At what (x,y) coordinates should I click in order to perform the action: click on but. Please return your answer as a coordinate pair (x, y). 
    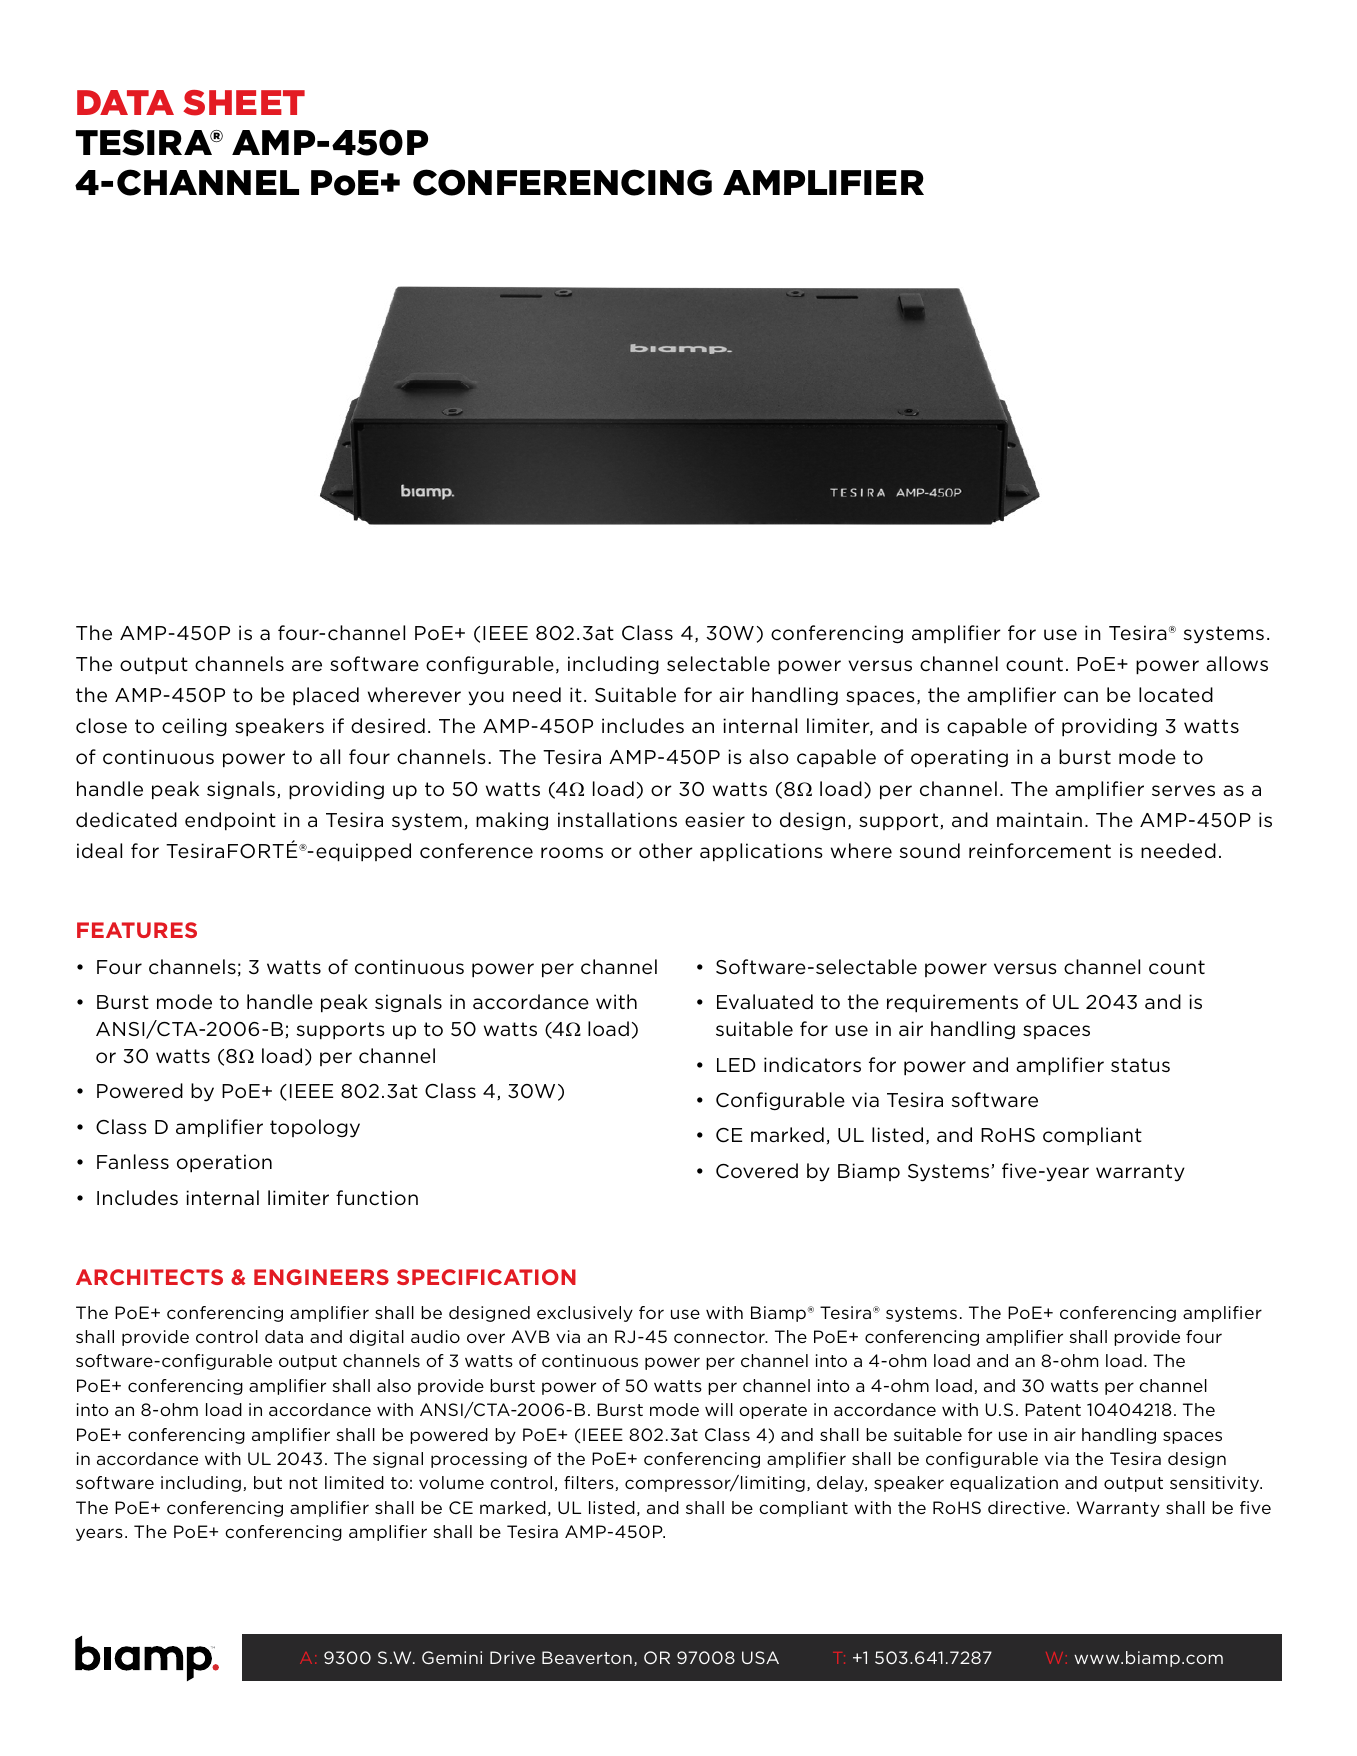
    Looking at the image, I should click on (268, 1482).
